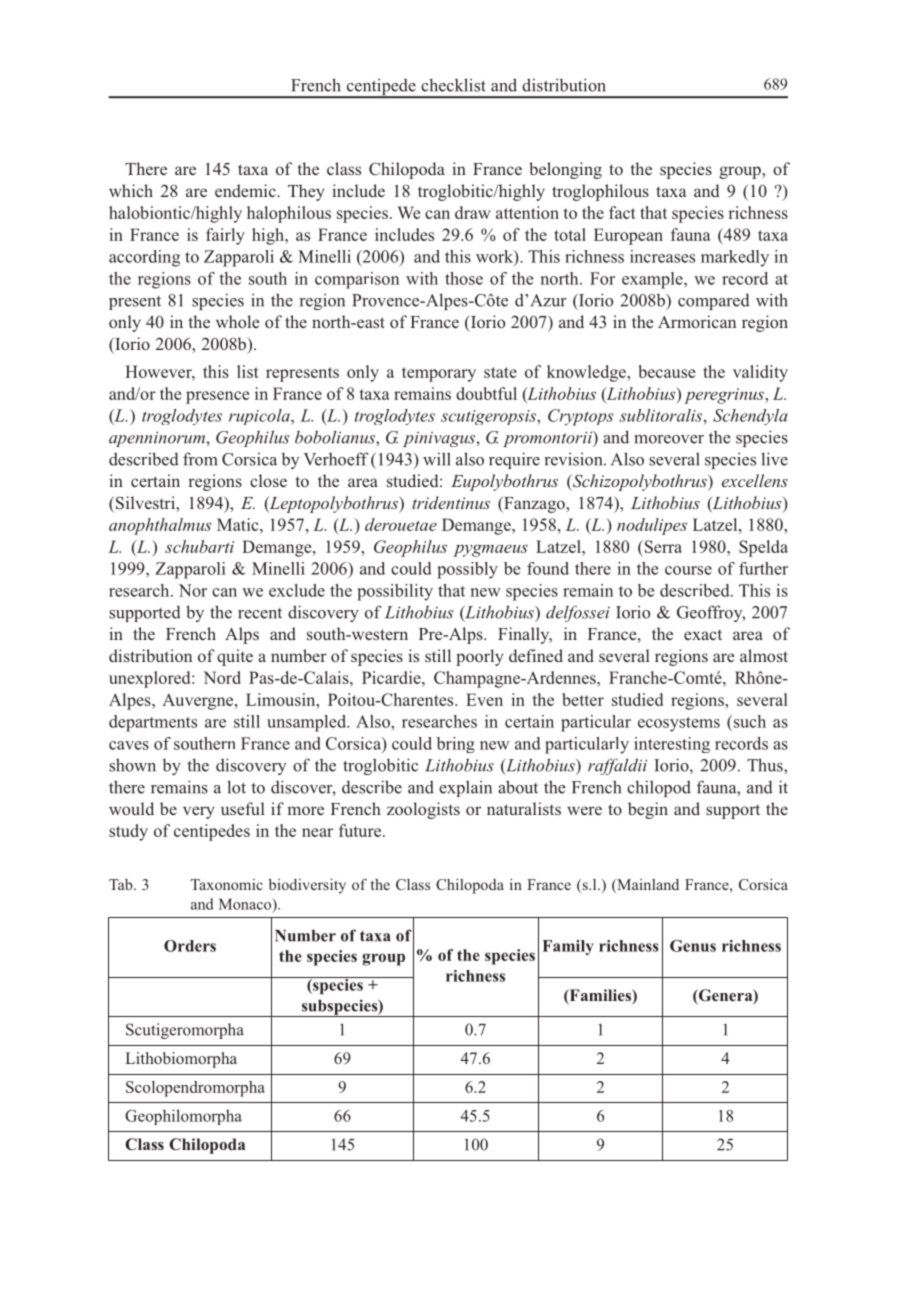  Describe the element at coordinates (473, 212) in the page. I see `draw` at that location.
